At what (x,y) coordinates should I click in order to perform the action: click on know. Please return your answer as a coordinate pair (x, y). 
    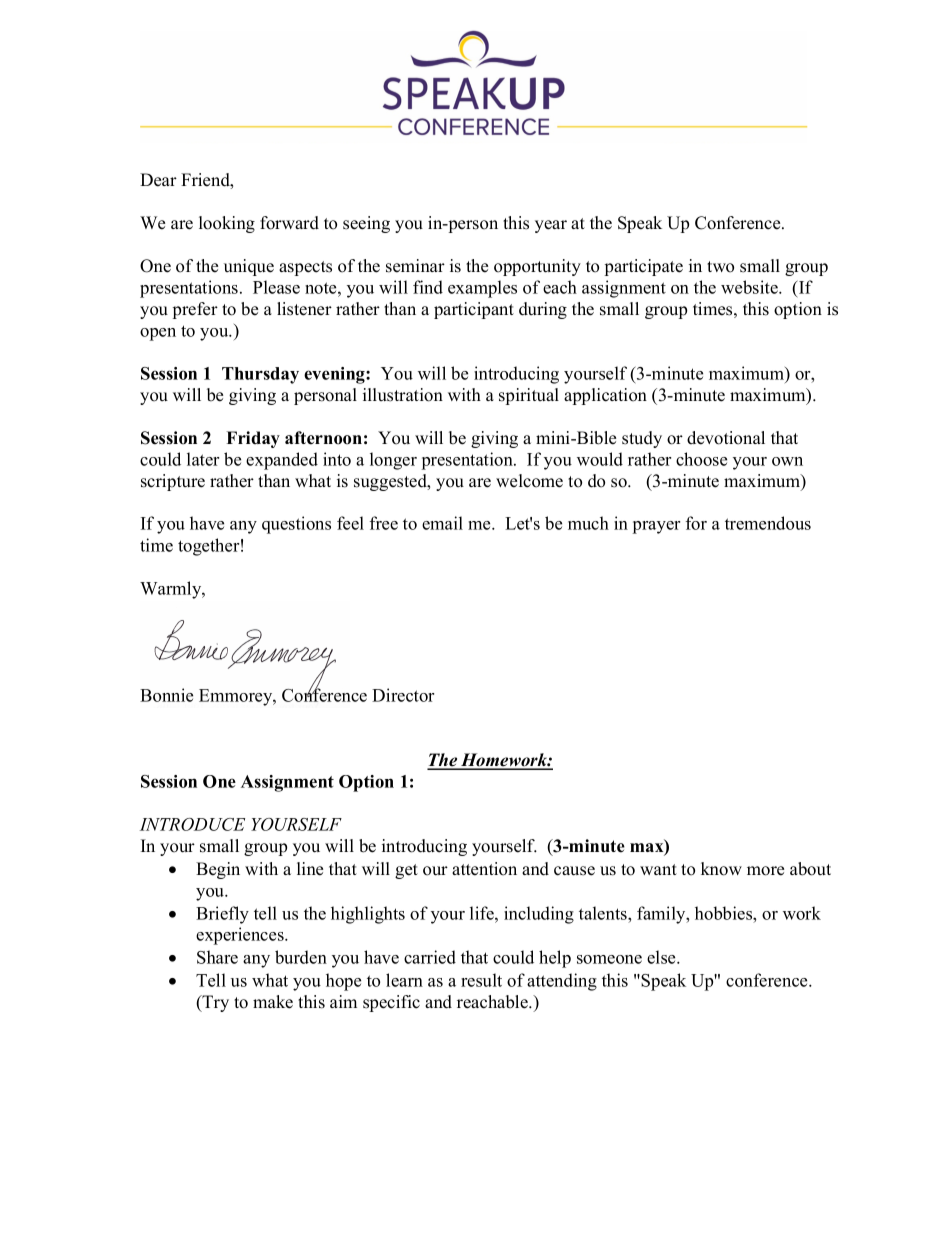
    Looking at the image, I should click on (721, 869).
